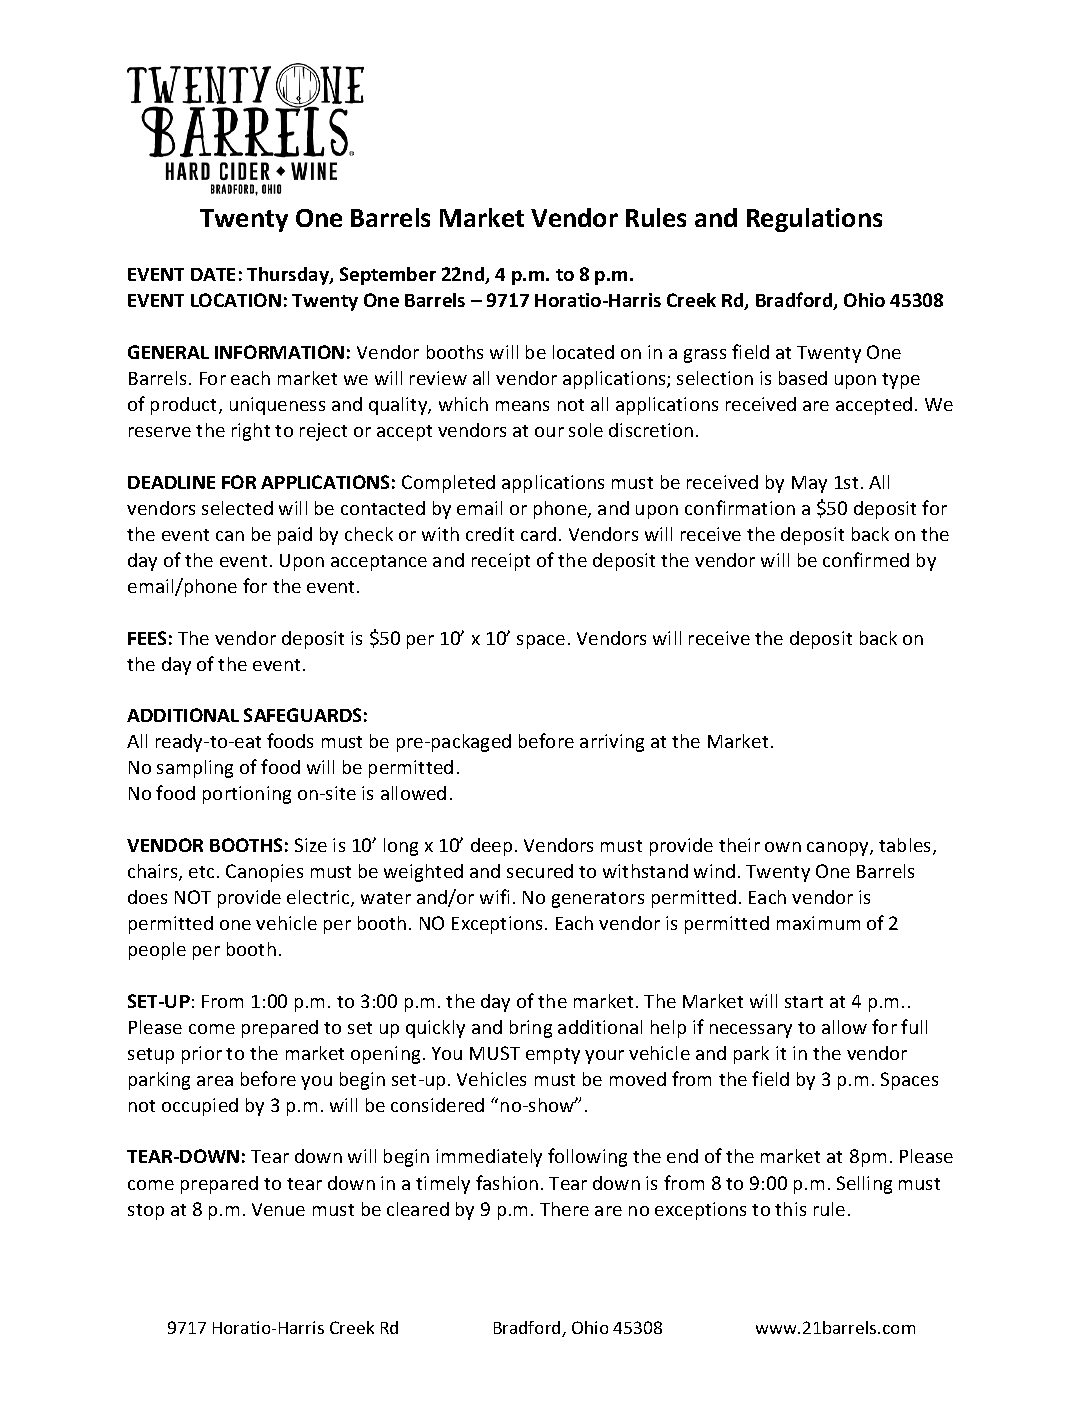 This screenshot has width=1084, height=1403. I want to click on means, so click(522, 406).
